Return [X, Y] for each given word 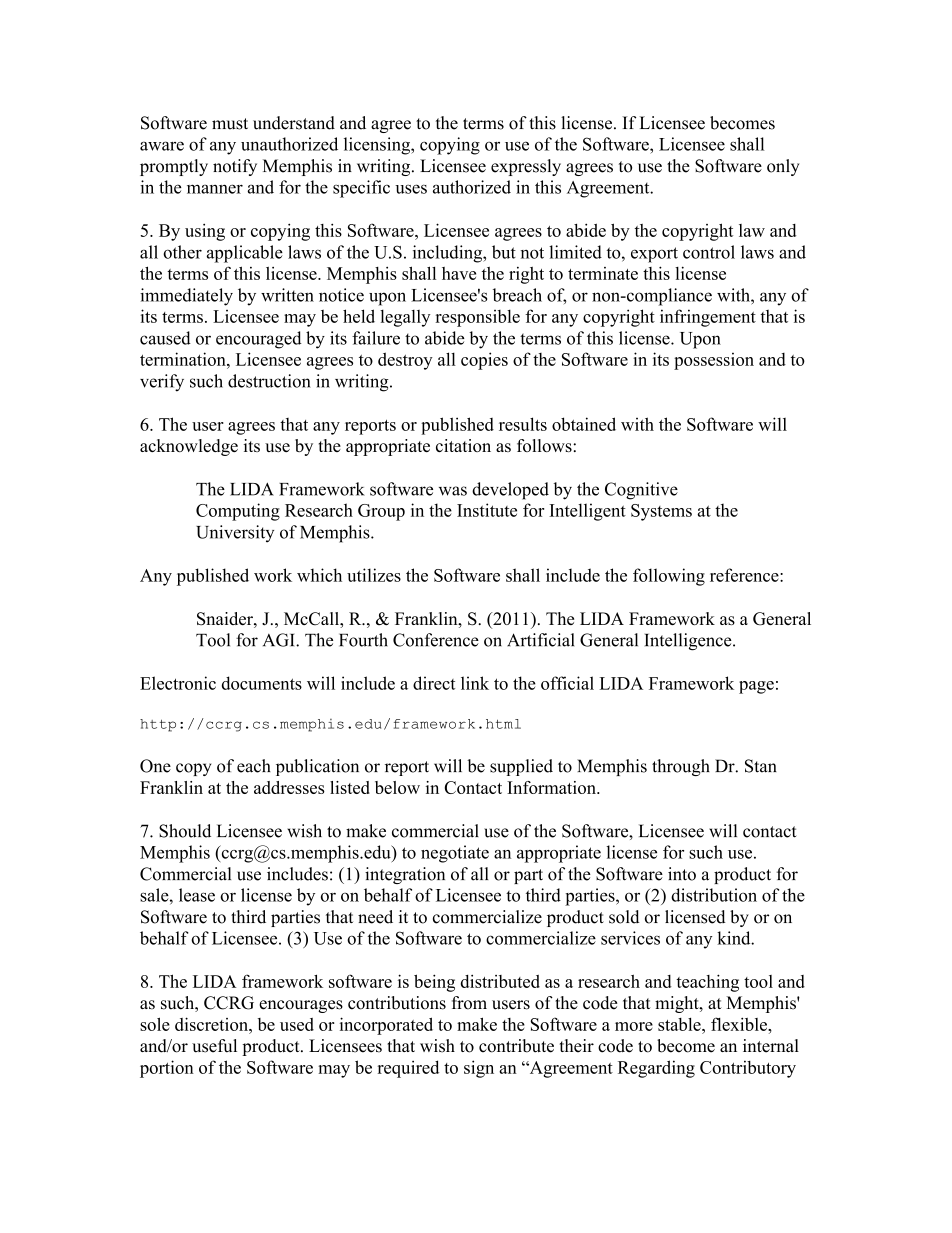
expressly [526, 167]
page [756, 687]
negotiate [455, 854]
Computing [238, 512]
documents [262, 683]
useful [214, 1046]
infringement [708, 318]
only [783, 167]
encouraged [259, 340]
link [475, 683]
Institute [487, 510]
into [682, 874]
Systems [661, 512]
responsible [478, 318]
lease [197, 895]
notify [235, 167]
